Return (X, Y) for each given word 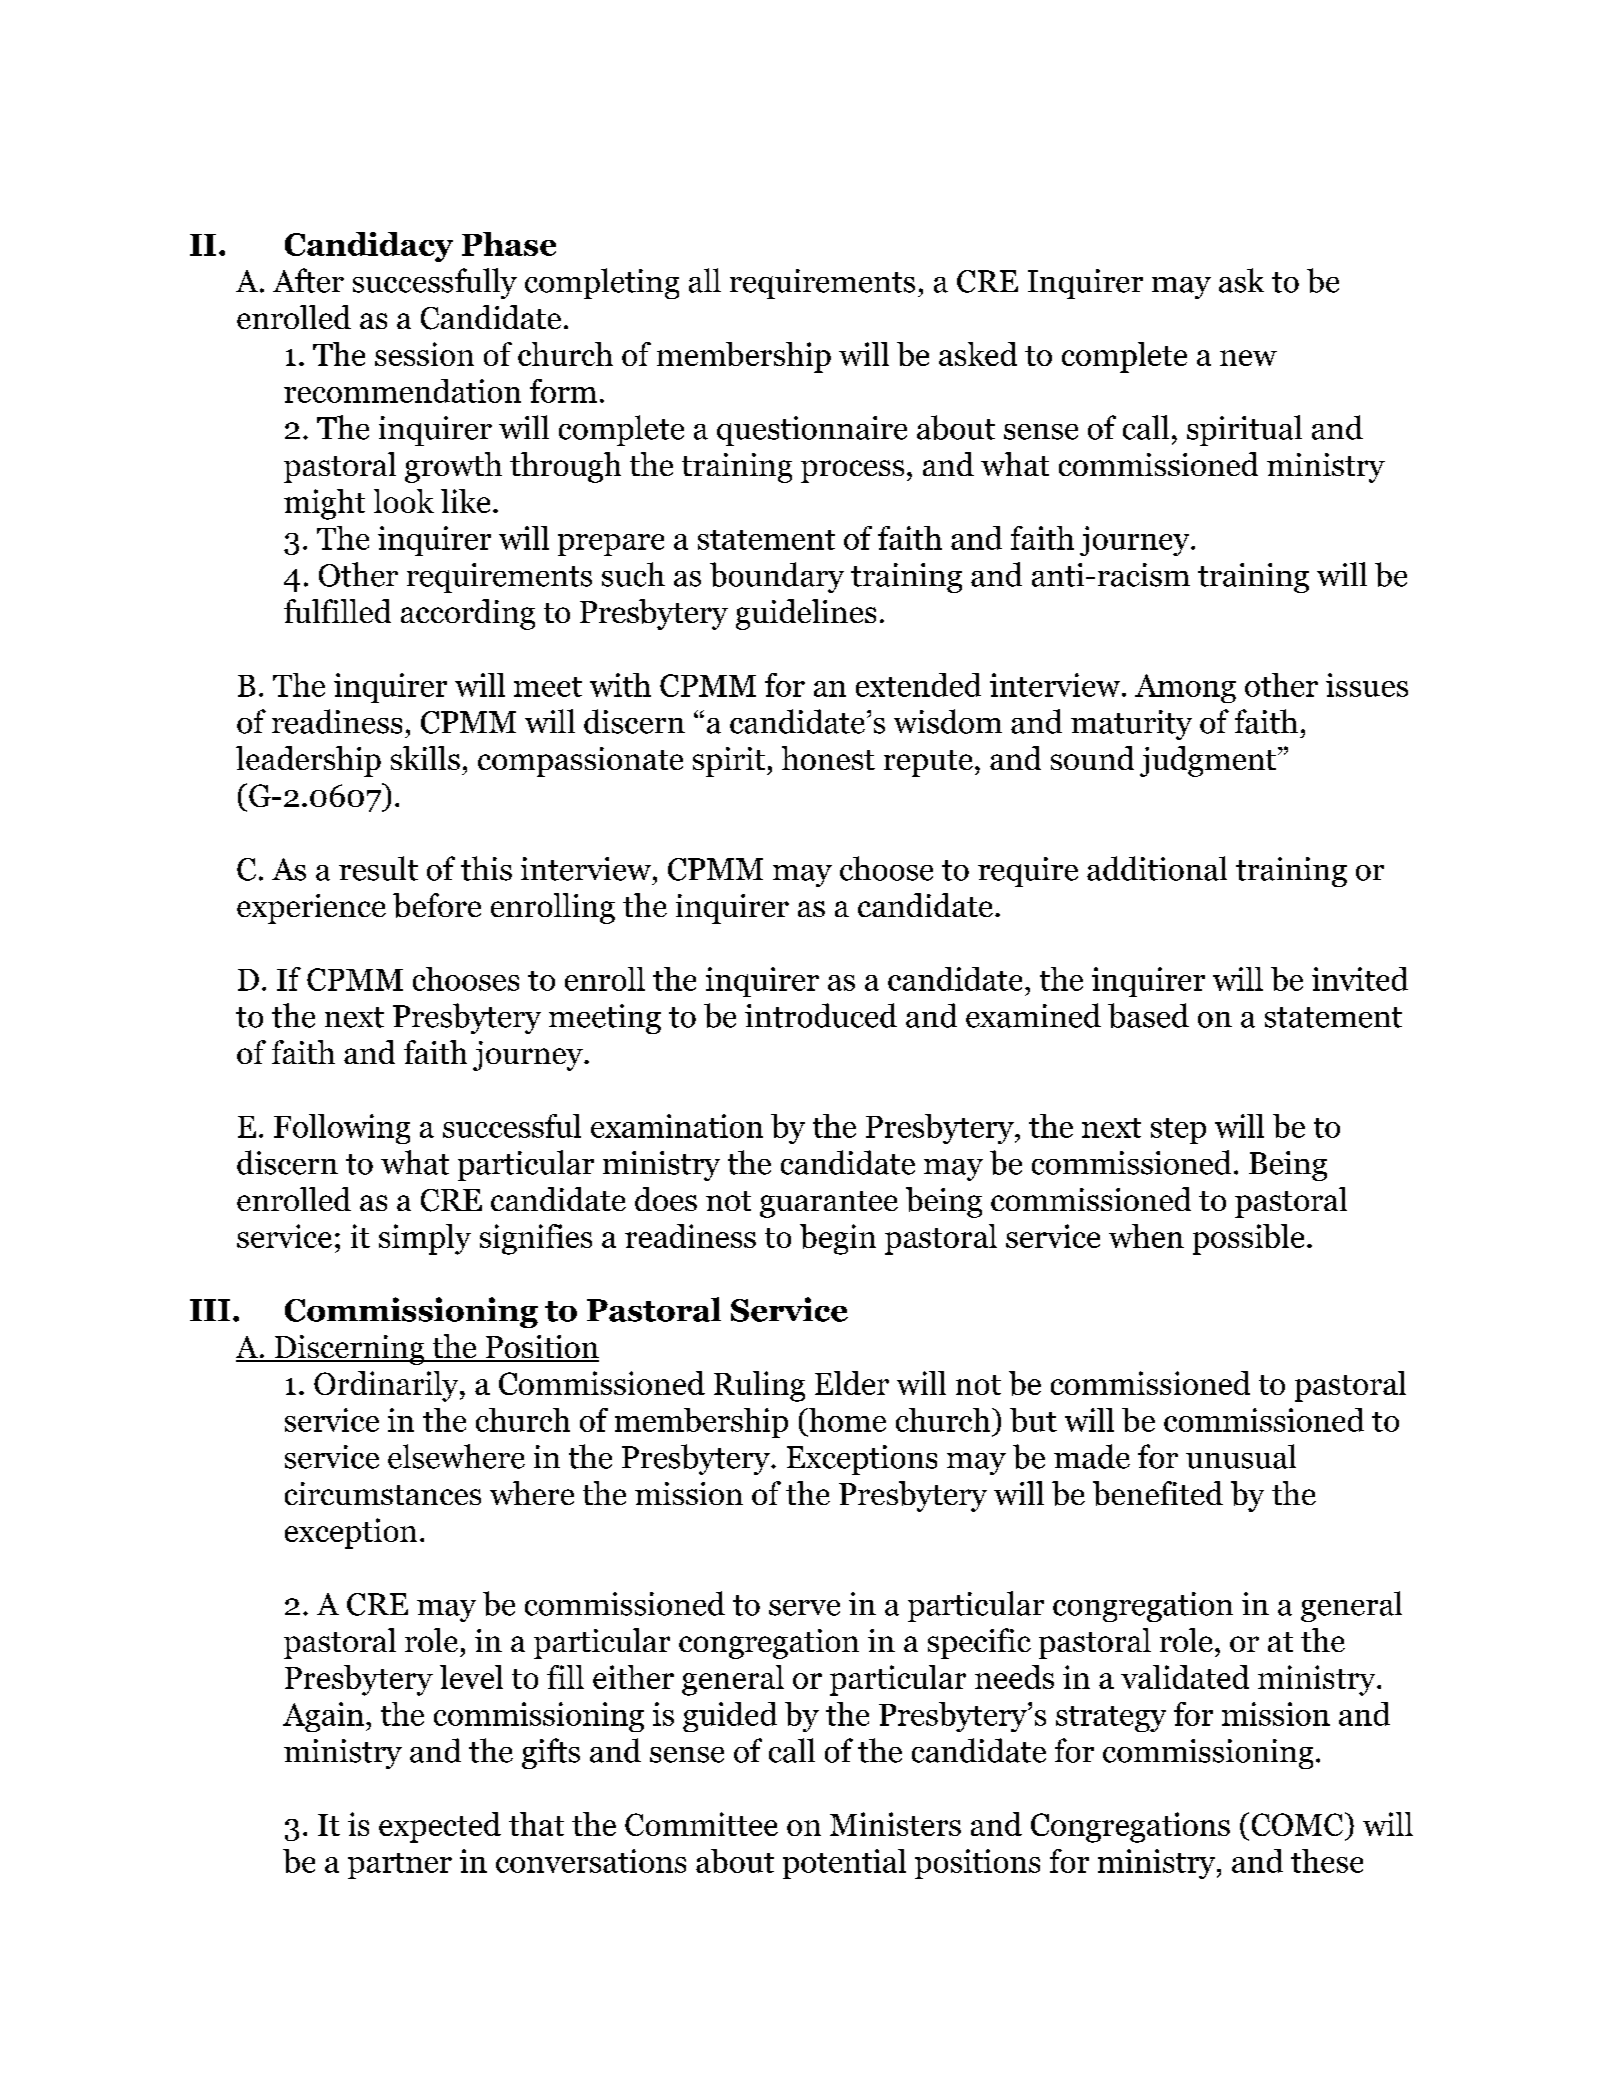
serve (804, 1608)
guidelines (806, 614)
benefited (1158, 1493)
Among (1185, 688)
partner (400, 1866)
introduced (821, 1015)
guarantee (829, 1204)
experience (311, 909)
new (1248, 358)
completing (602, 283)
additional (1157, 868)
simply (425, 1239)
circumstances (383, 1493)
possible (1248, 1239)
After (308, 280)
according (468, 614)
